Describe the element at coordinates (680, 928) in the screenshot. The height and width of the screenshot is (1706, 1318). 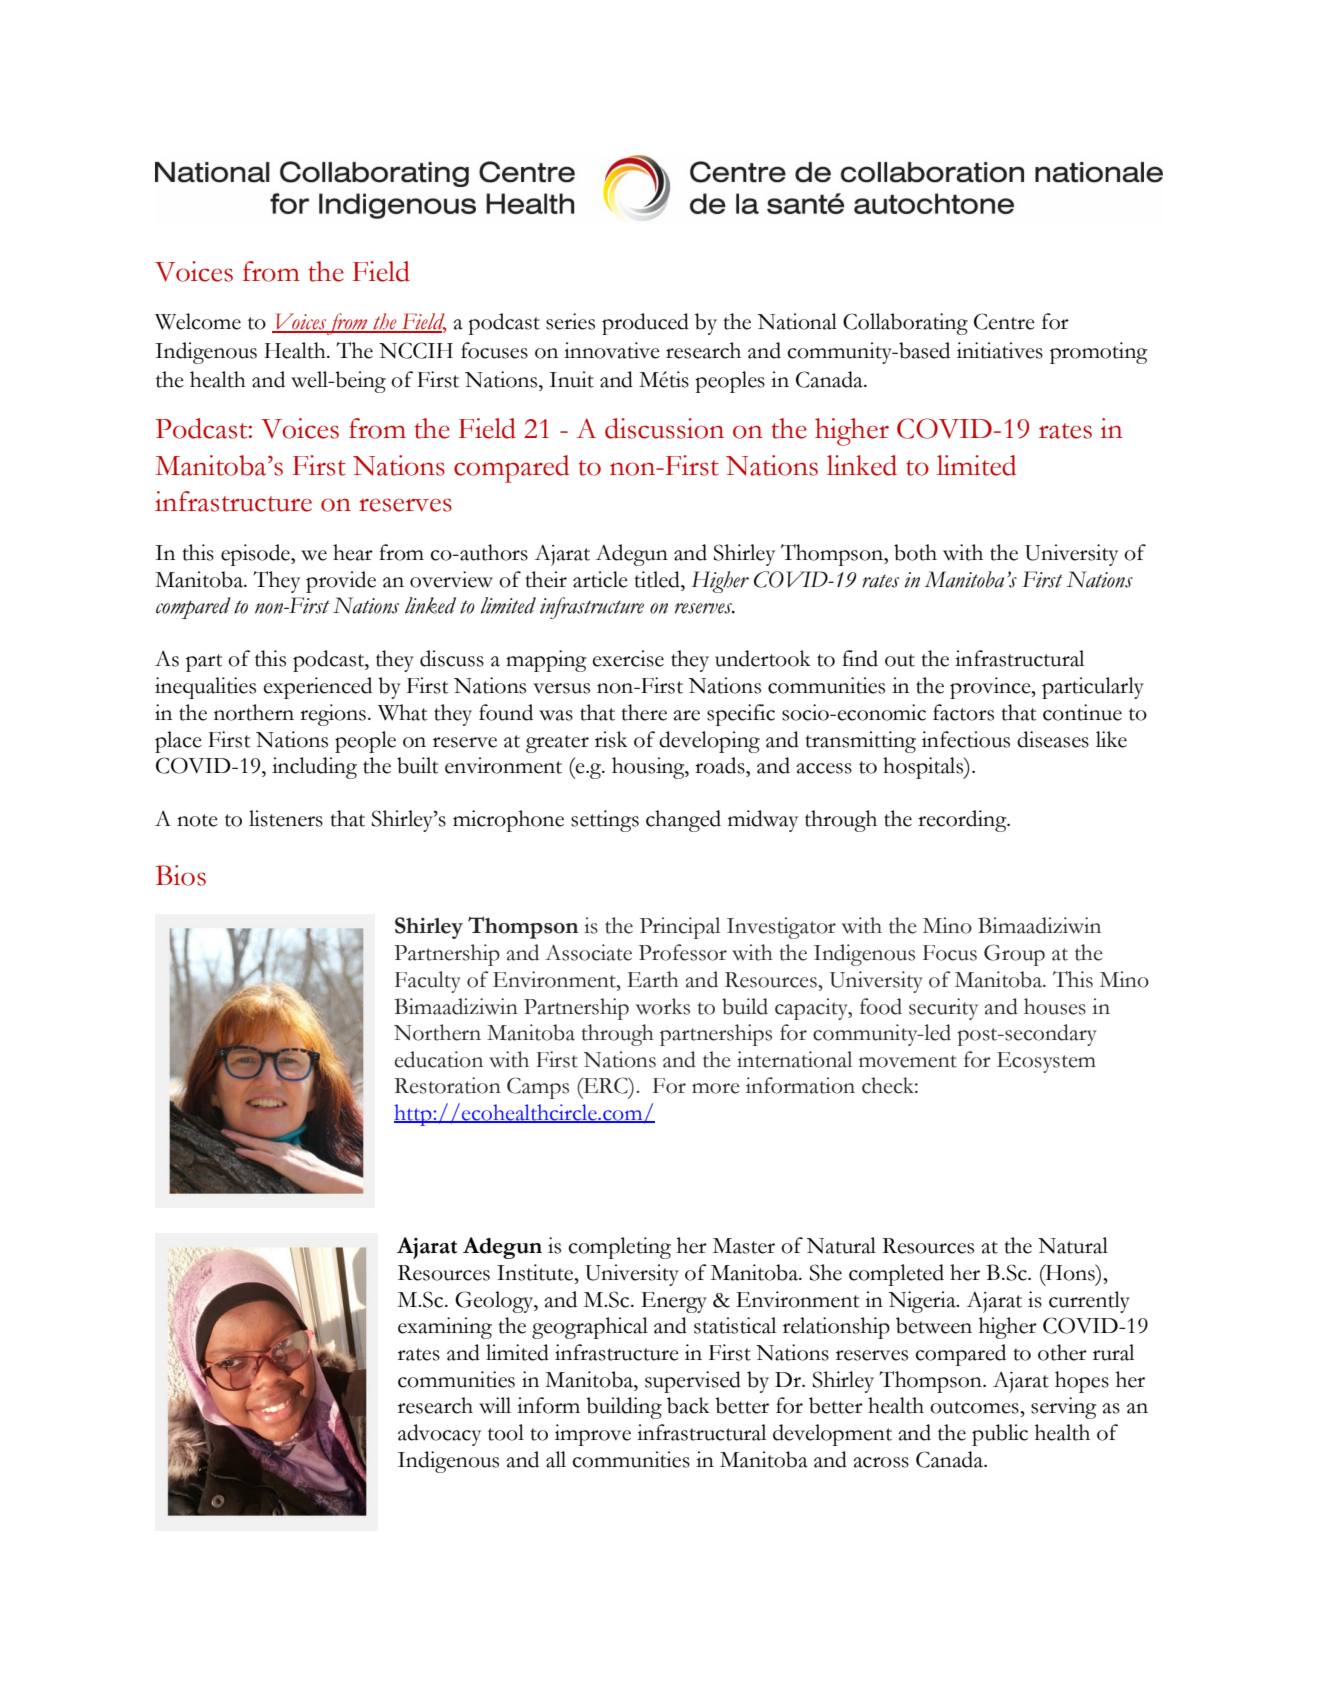
I see `Principal` at that location.
